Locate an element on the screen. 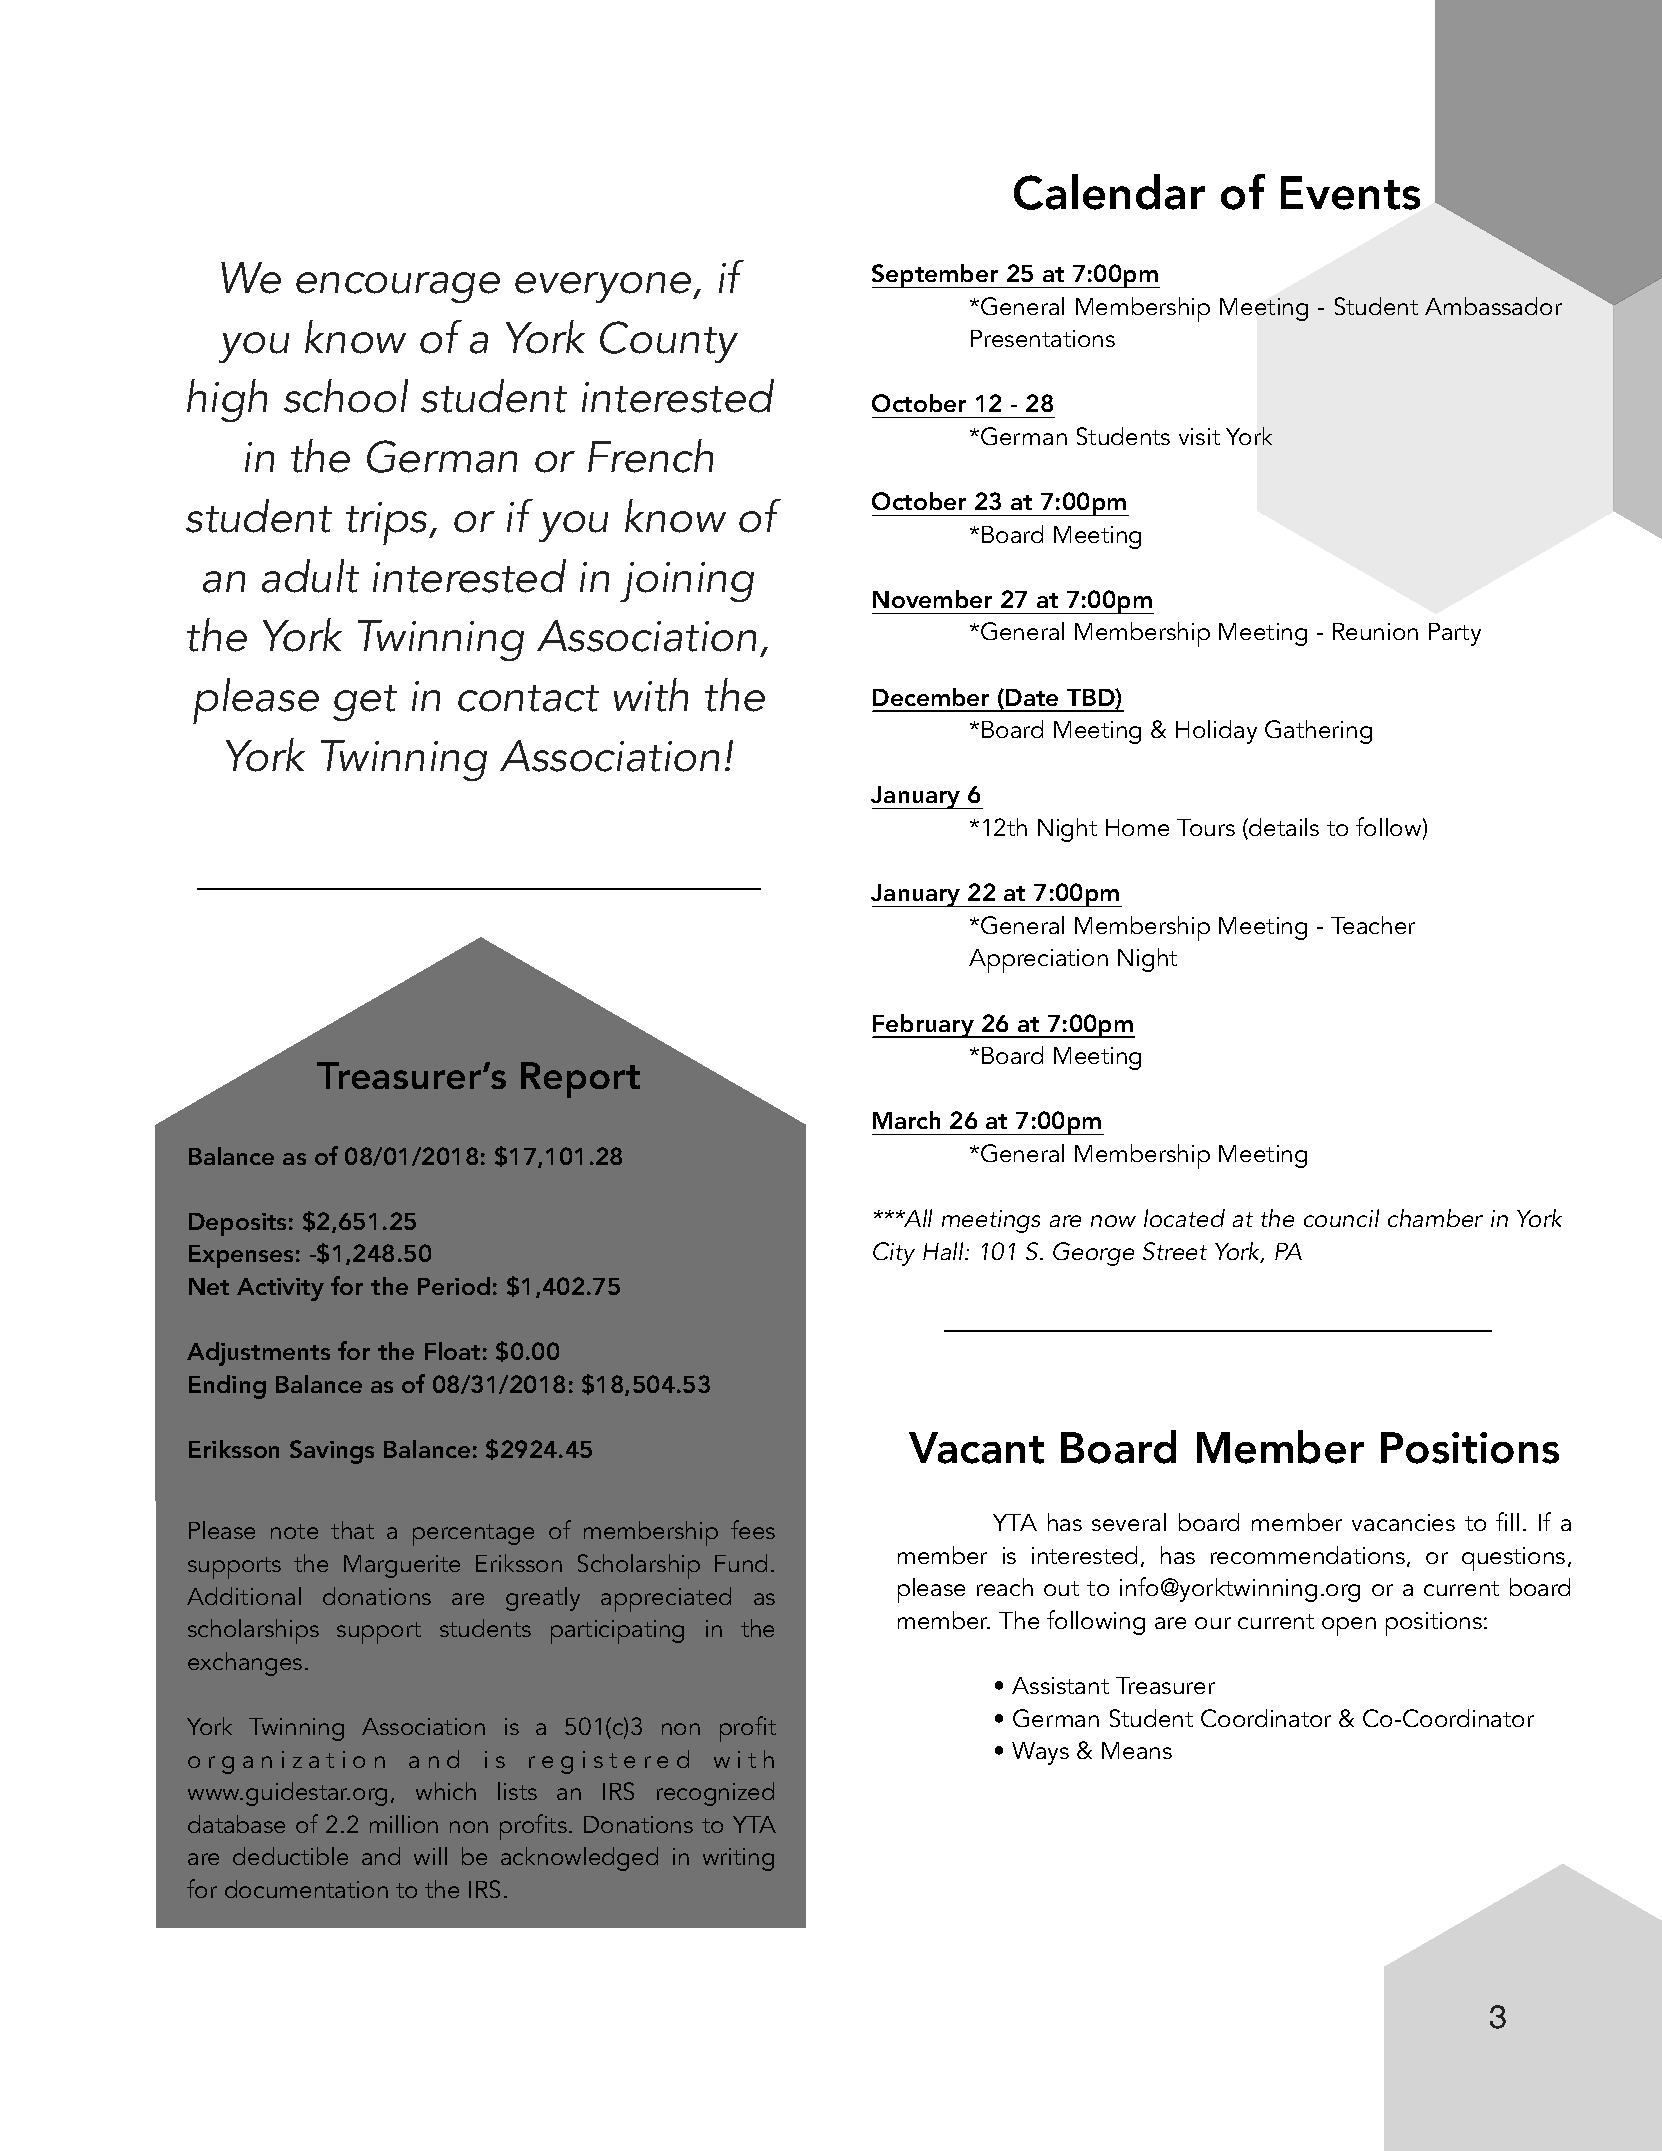  September is located at coordinates (936, 276).
